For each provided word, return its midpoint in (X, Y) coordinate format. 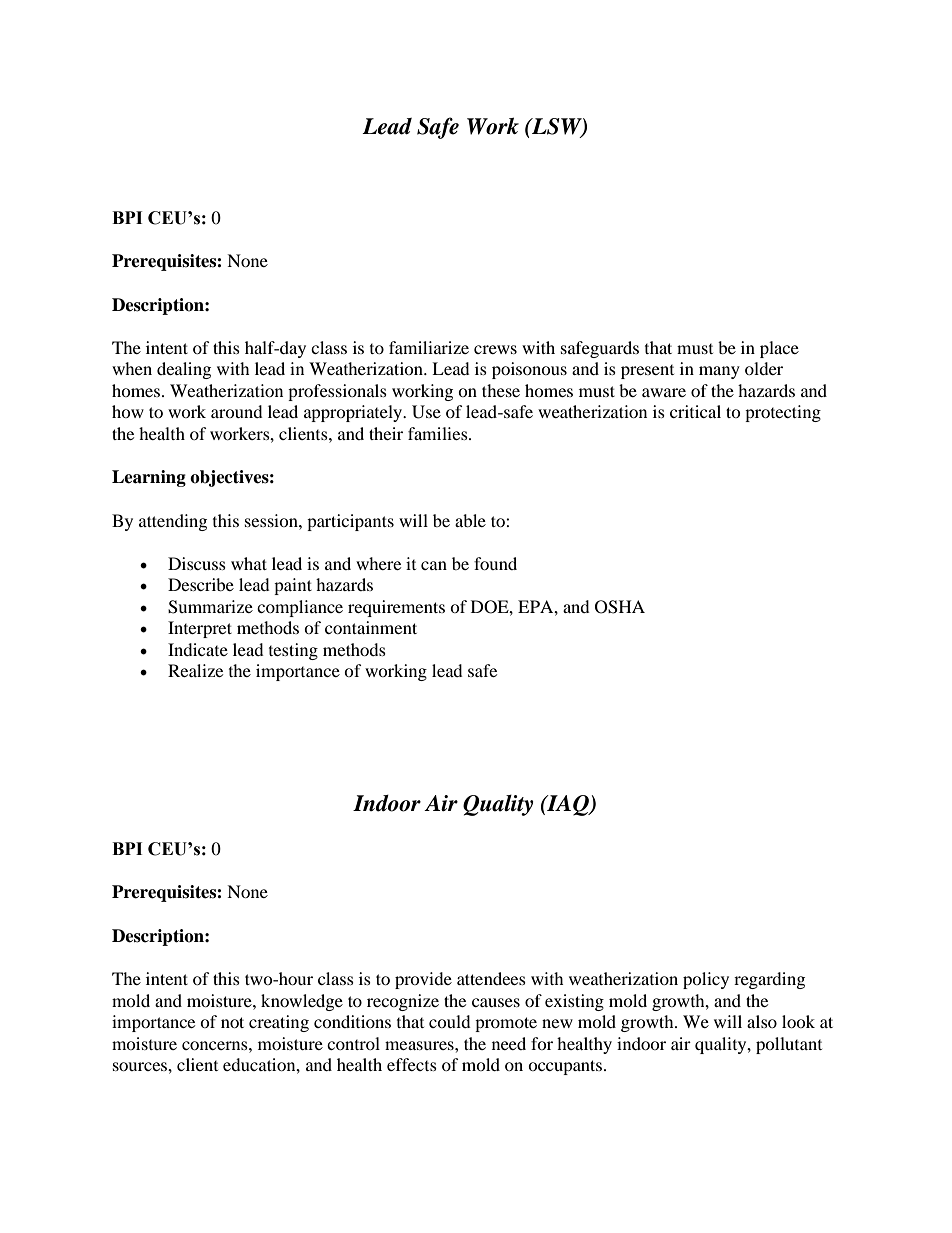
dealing (184, 370)
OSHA (620, 607)
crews (495, 349)
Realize (195, 670)
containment (371, 627)
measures (420, 1045)
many (719, 372)
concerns (216, 1045)
